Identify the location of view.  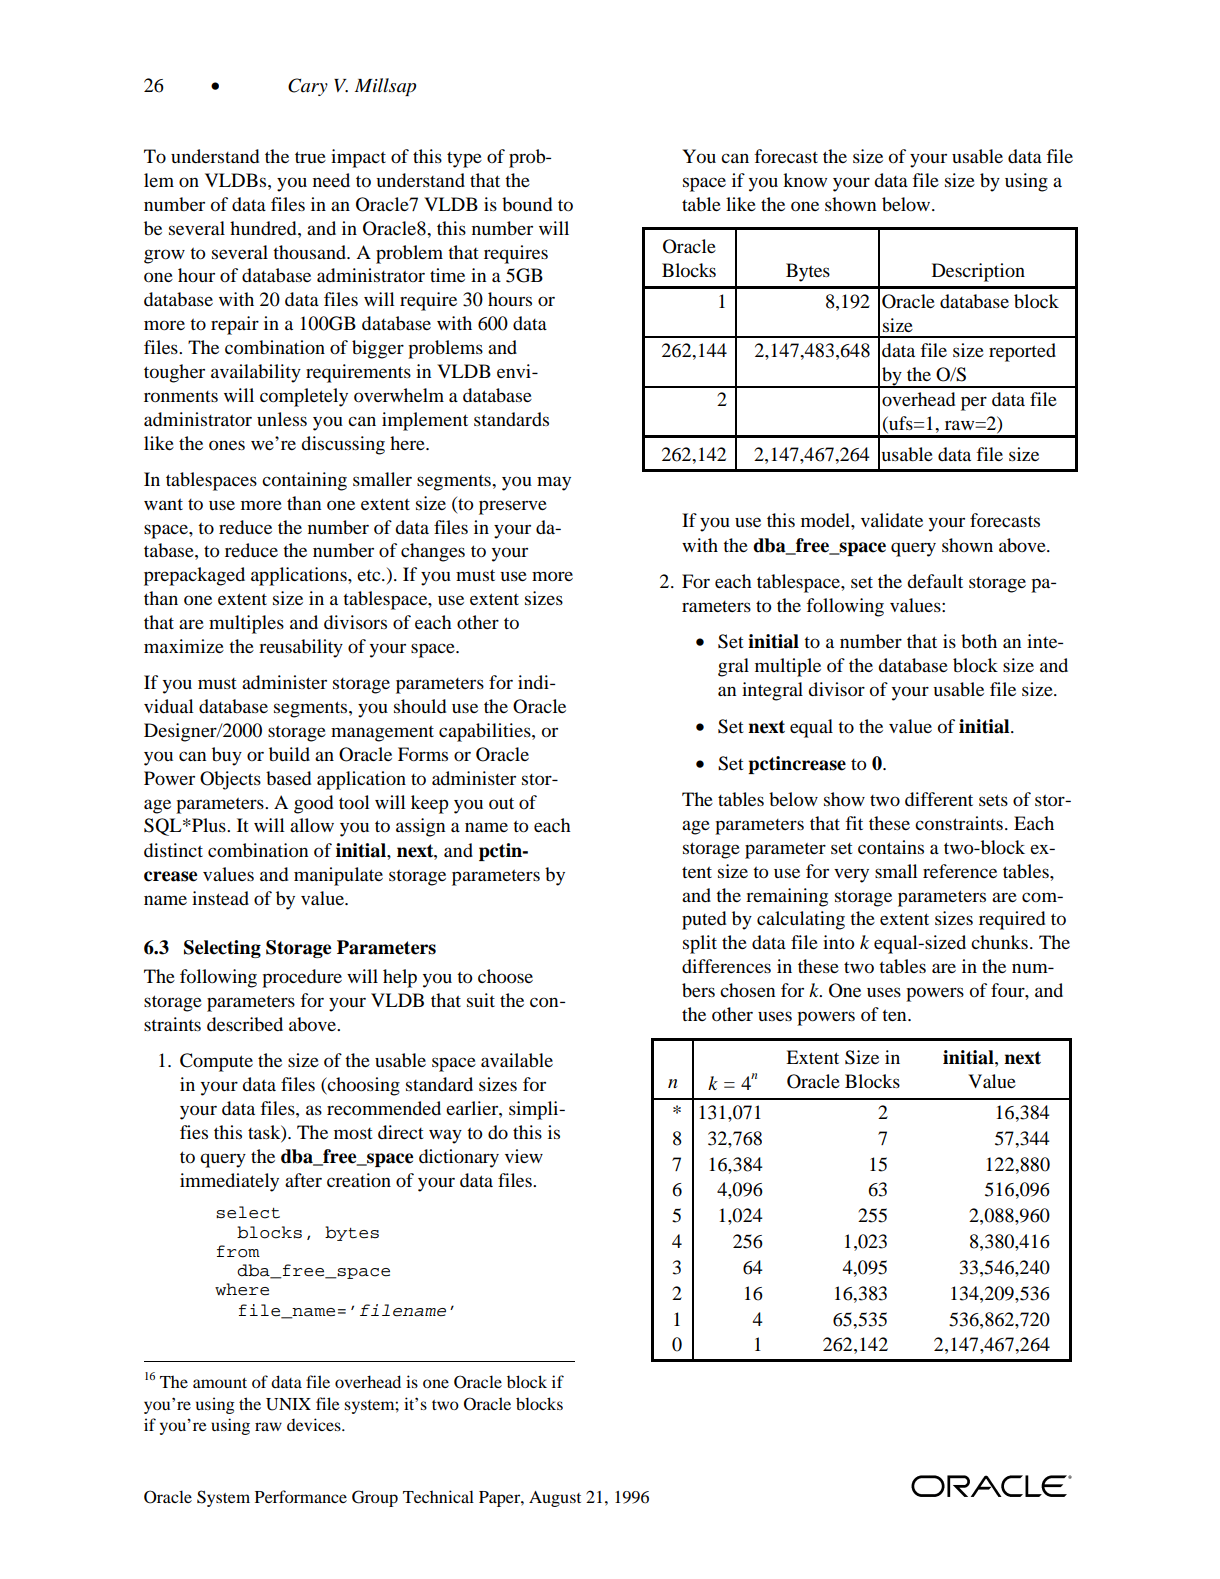
(524, 1156).
